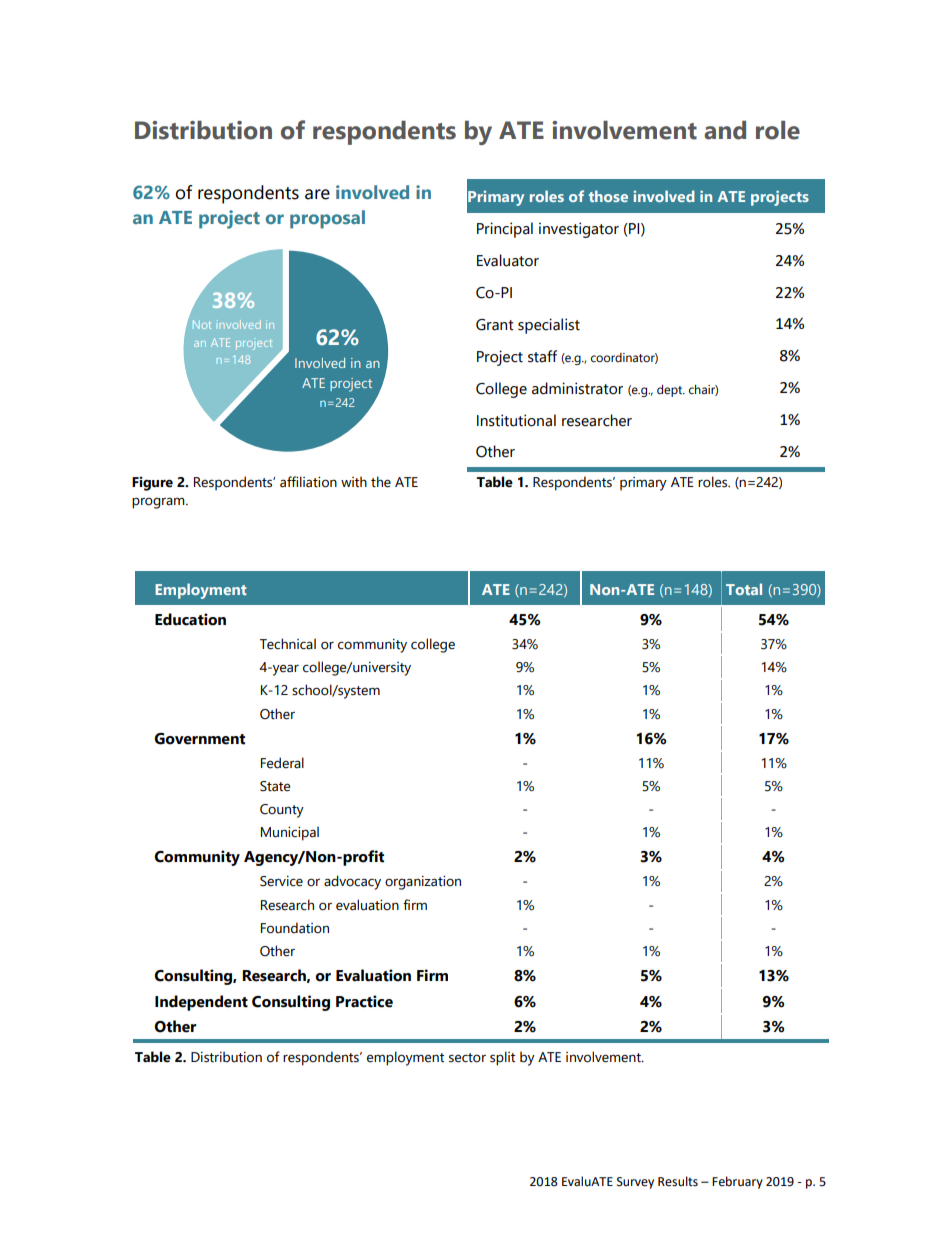  I want to click on are, so click(317, 194).
